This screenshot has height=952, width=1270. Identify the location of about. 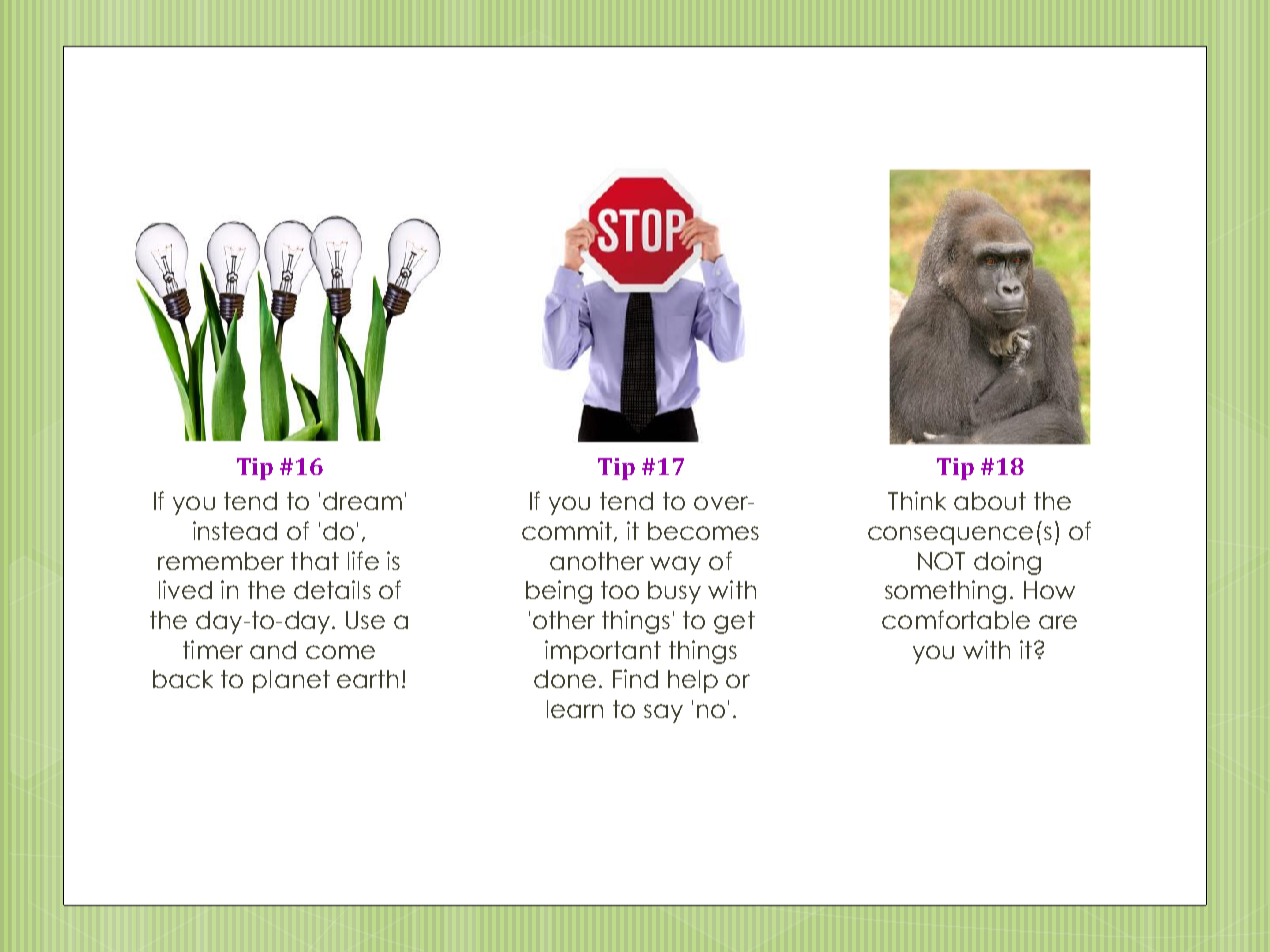
(990, 501).
